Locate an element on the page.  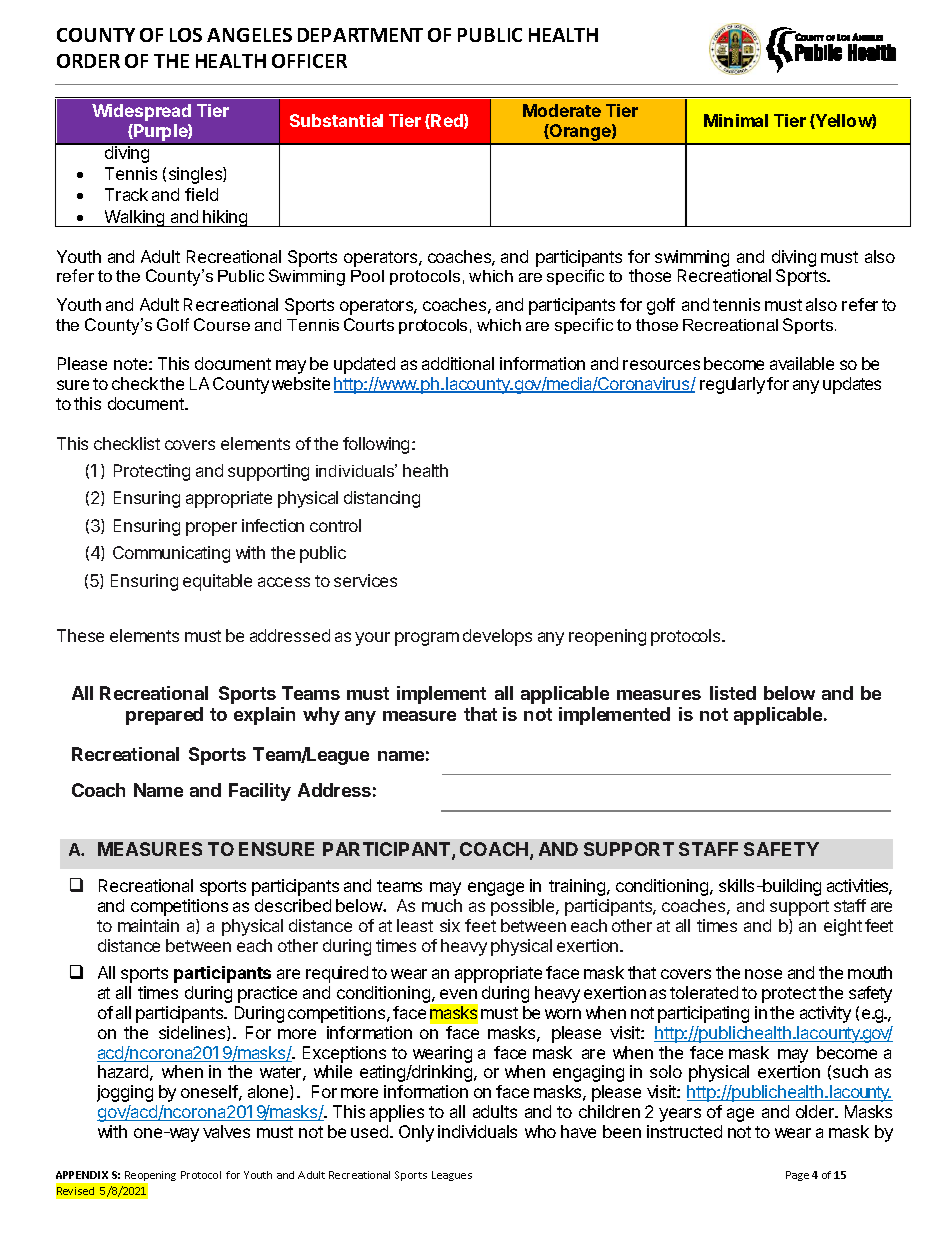
listed is located at coordinates (733, 693).
